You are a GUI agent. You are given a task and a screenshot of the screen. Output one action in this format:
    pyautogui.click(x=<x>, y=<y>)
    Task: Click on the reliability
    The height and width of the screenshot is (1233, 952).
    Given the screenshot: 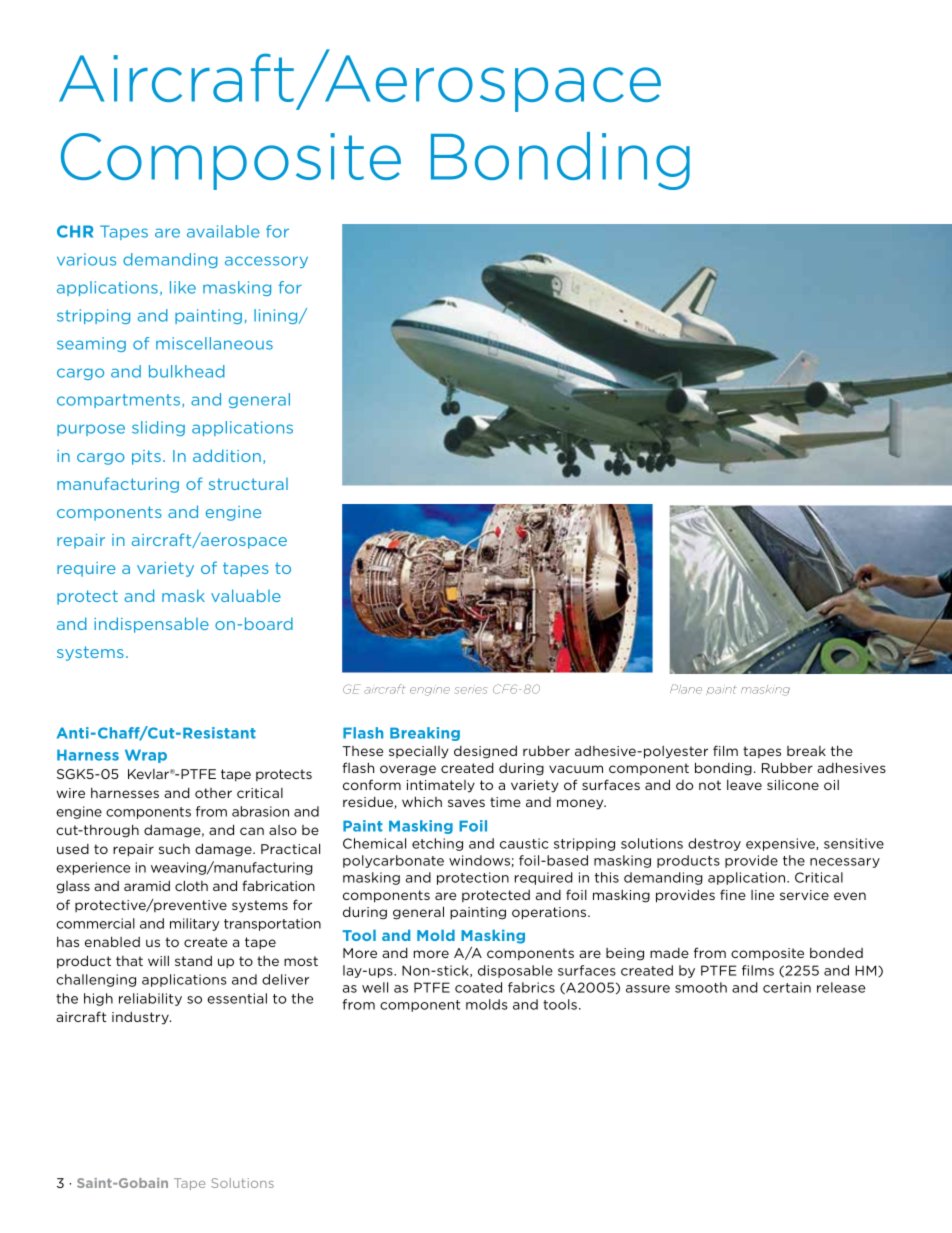 What is the action you would take?
    pyautogui.click(x=150, y=999)
